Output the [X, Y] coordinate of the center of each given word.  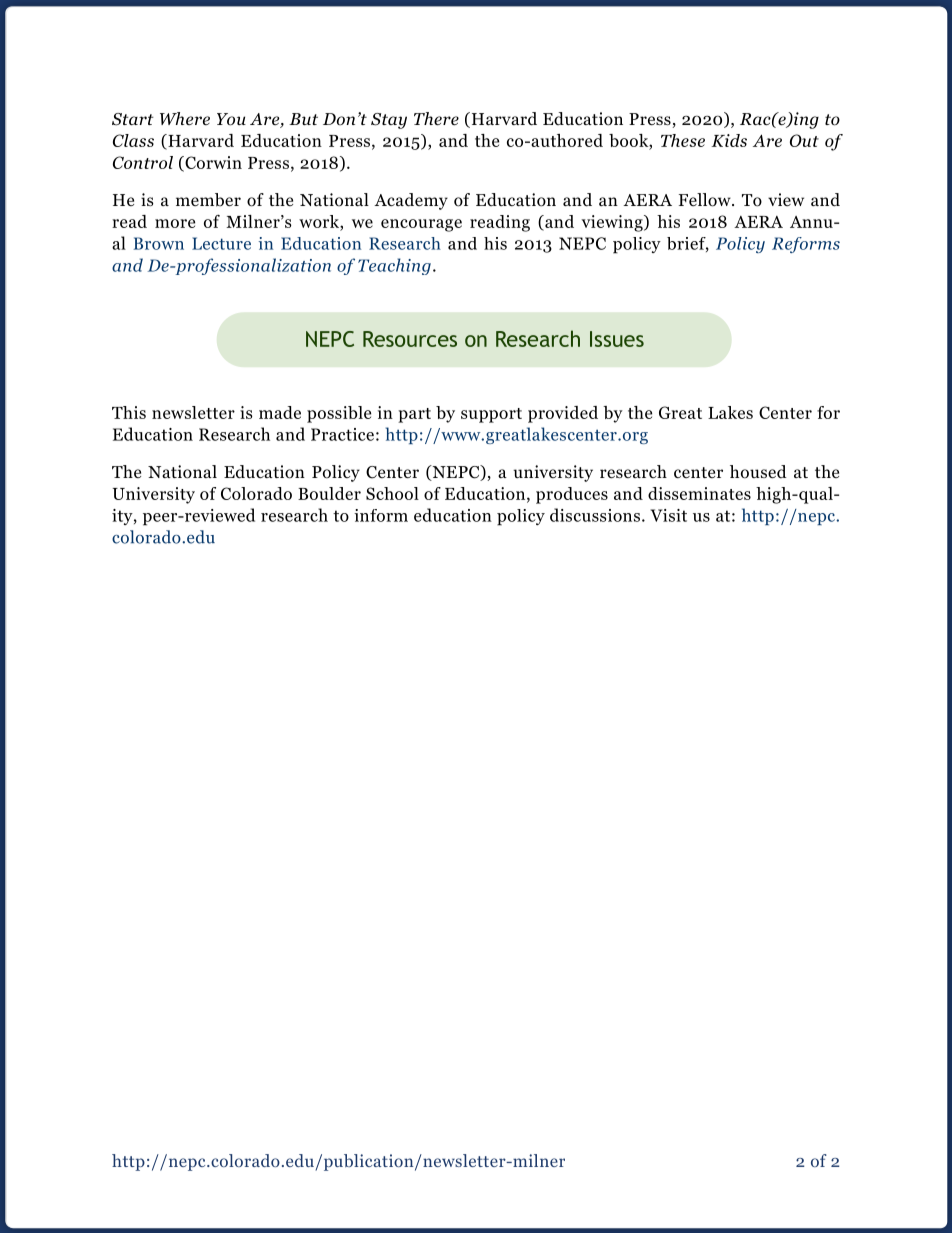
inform [381, 515]
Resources [410, 339]
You [231, 119]
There [436, 119]
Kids [729, 140]
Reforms [806, 245]
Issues [617, 339]
